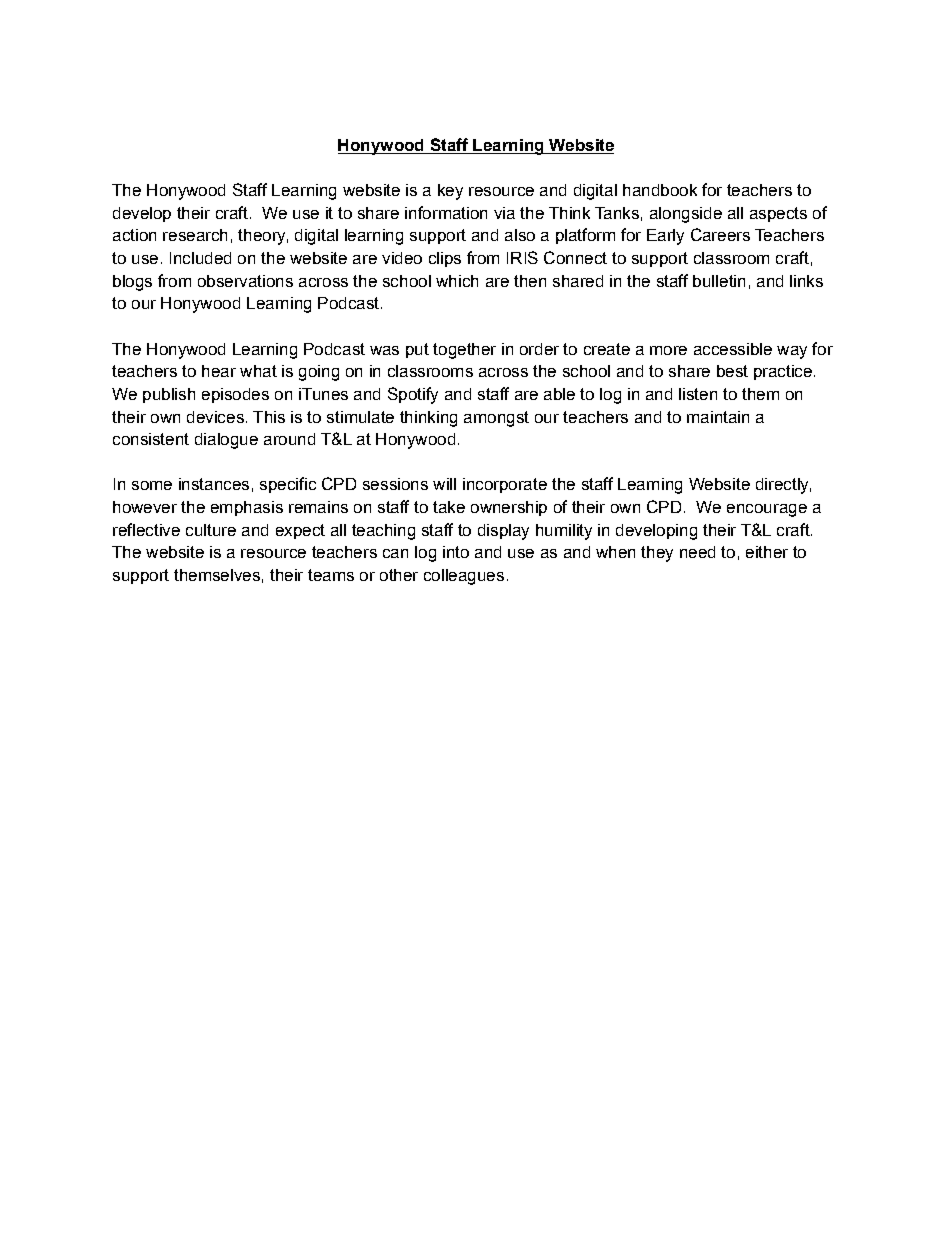  What do you see at coordinates (686, 215) in the screenshot?
I see `alongside` at bounding box center [686, 215].
